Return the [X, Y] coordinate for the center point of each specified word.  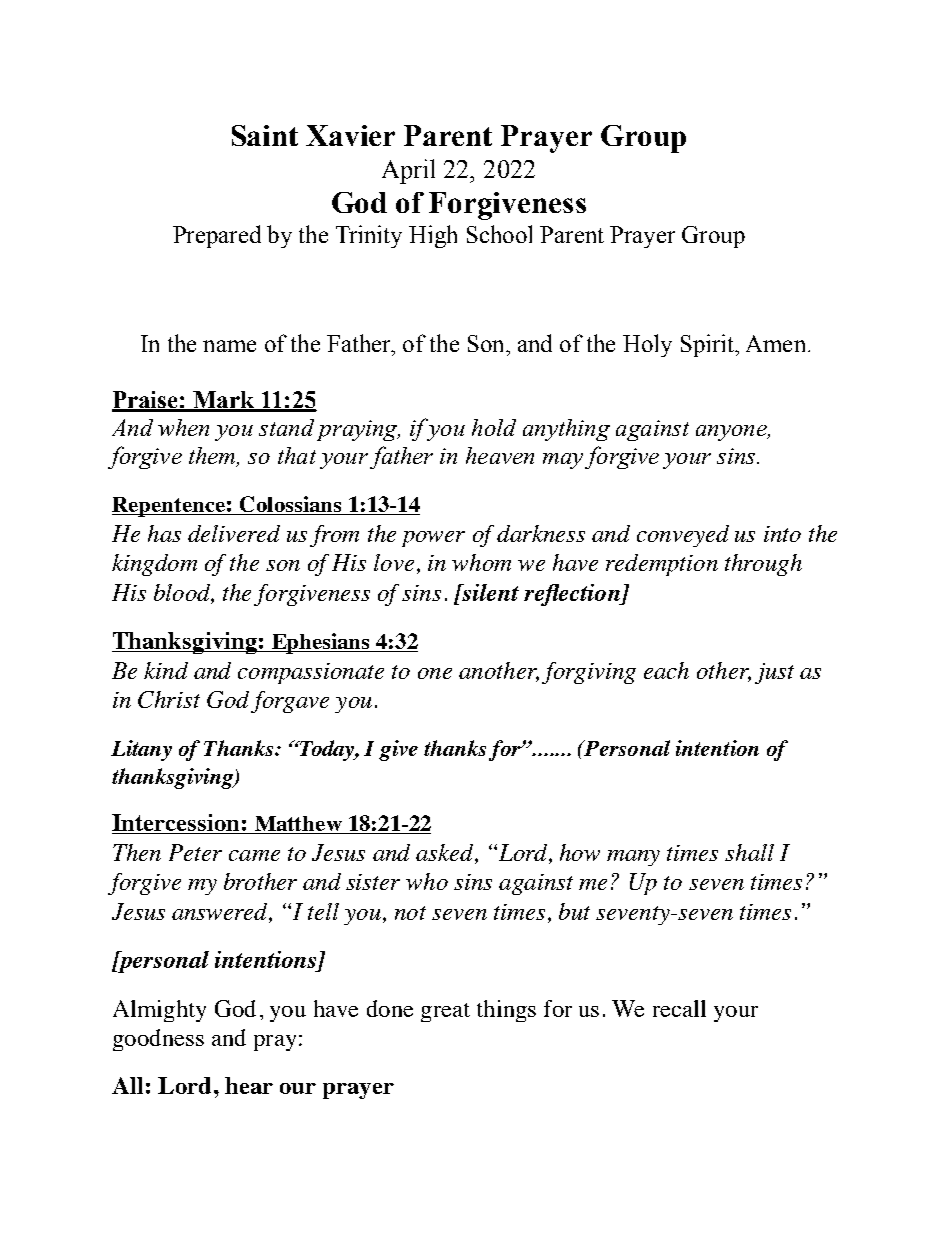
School [499, 234]
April [408, 171]
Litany [141, 750]
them [213, 456]
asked [446, 854]
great [445, 1012]
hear [249, 1085]
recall [679, 1008]
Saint [265, 135]
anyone [732, 433]
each [666, 670]
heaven [500, 455]
